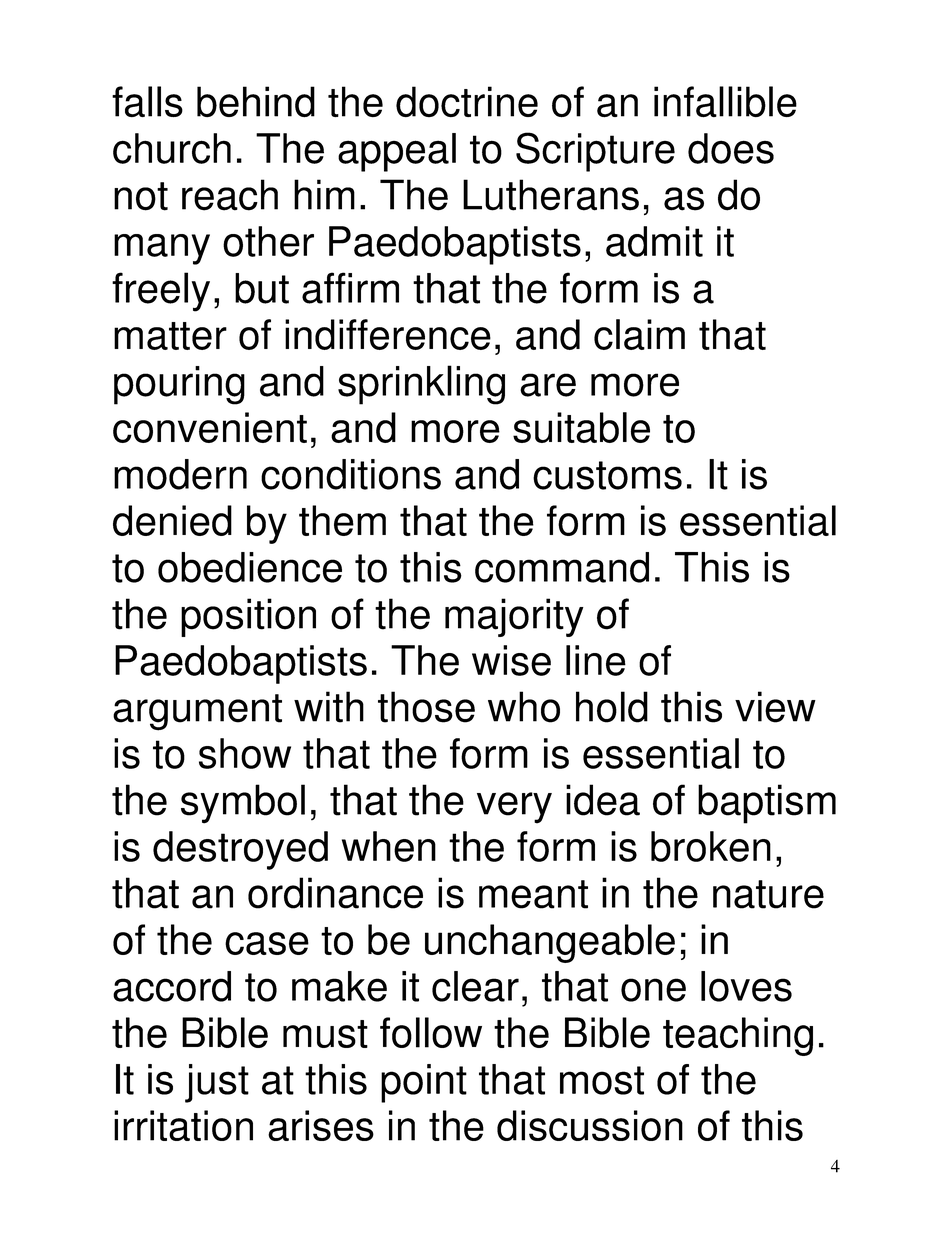 The width and height of the document is (952, 1233). I want to click on church, so click(172, 148).
